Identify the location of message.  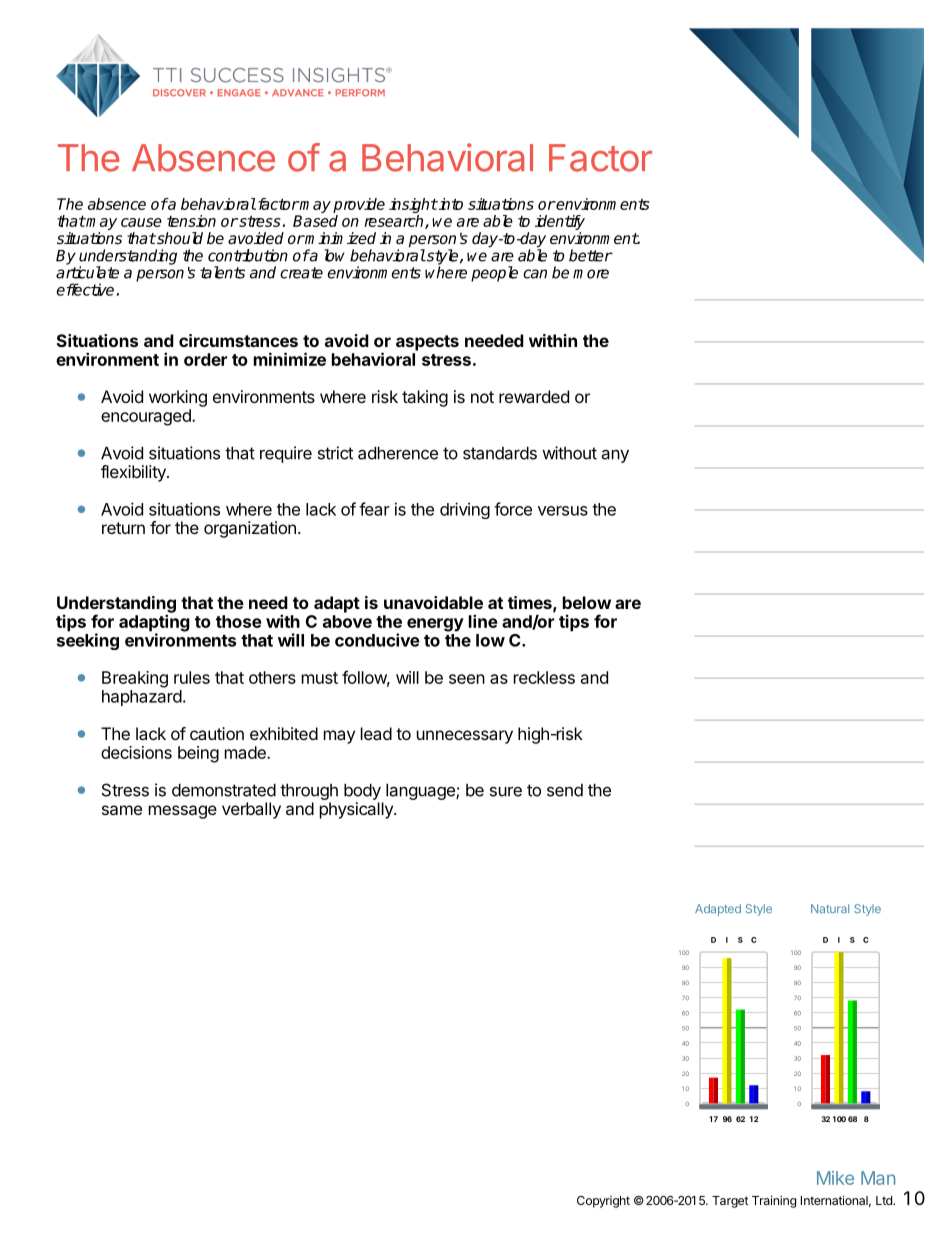
(183, 812).
